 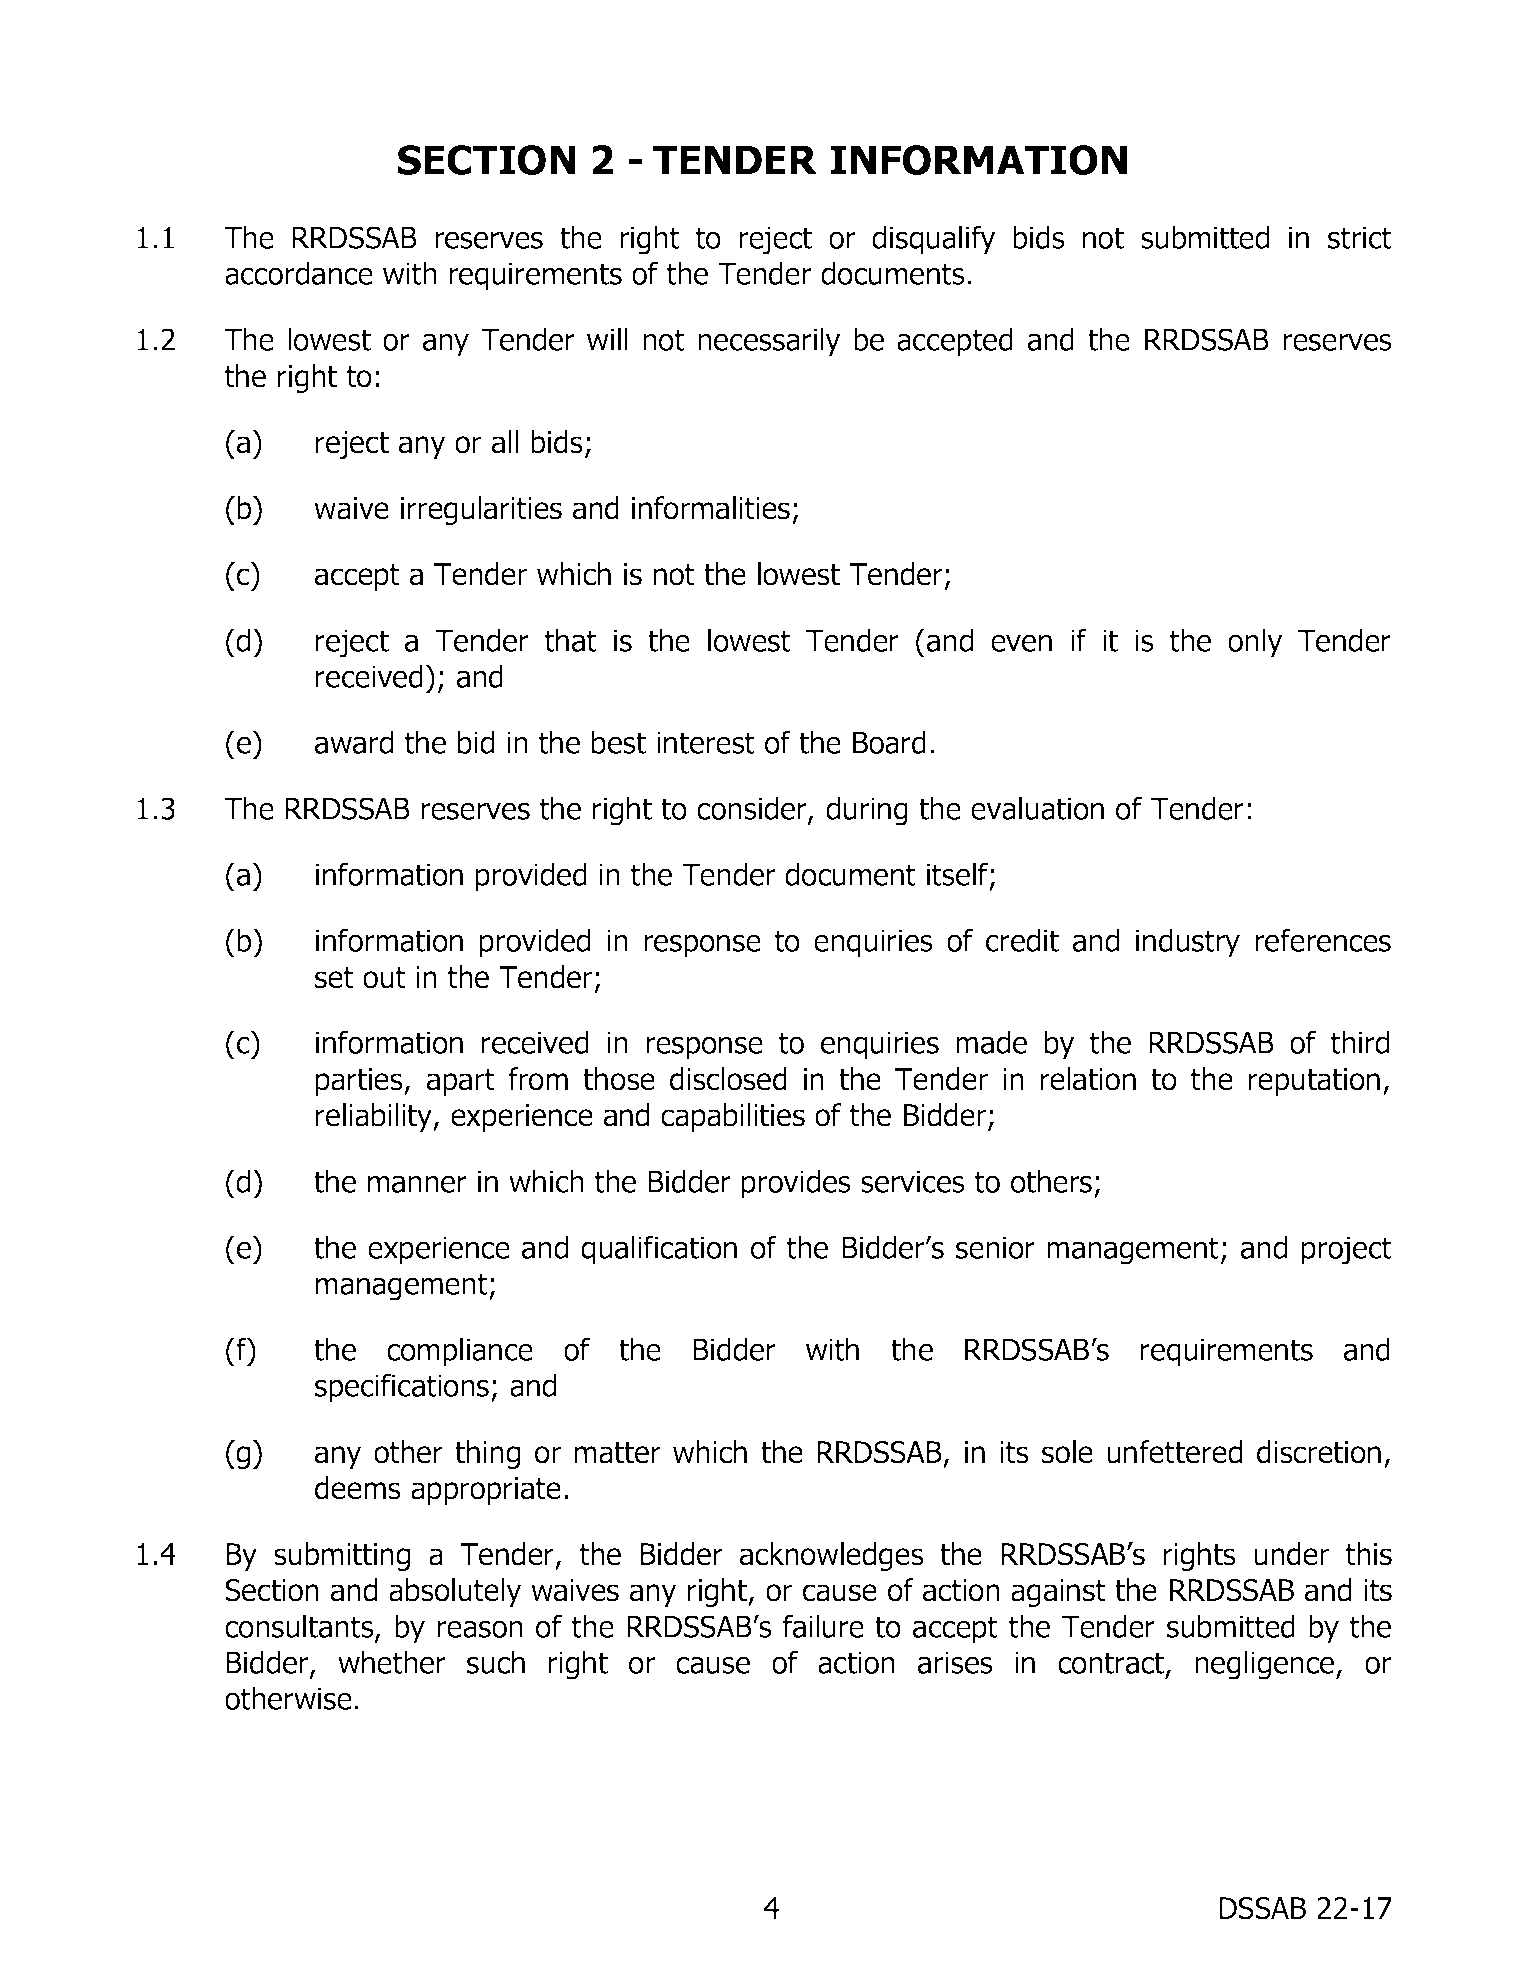 What do you see at coordinates (1347, 1250) in the screenshot?
I see `project` at bounding box center [1347, 1250].
